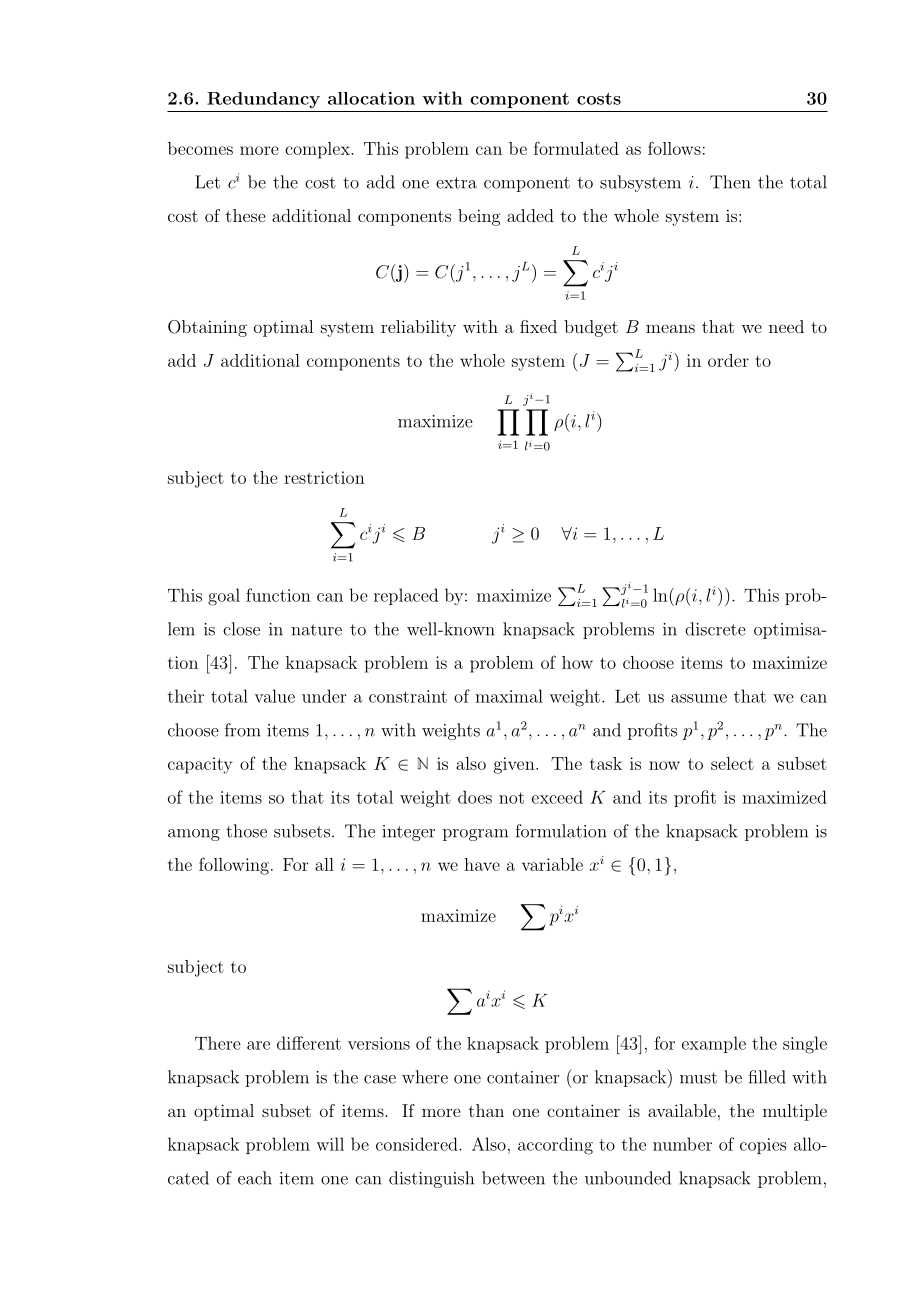 The width and height of the image is (924, 1308). What do you see at coordinates (263, 100) in the image?
I see `Redundancy` at bounding box center [263, 100].
